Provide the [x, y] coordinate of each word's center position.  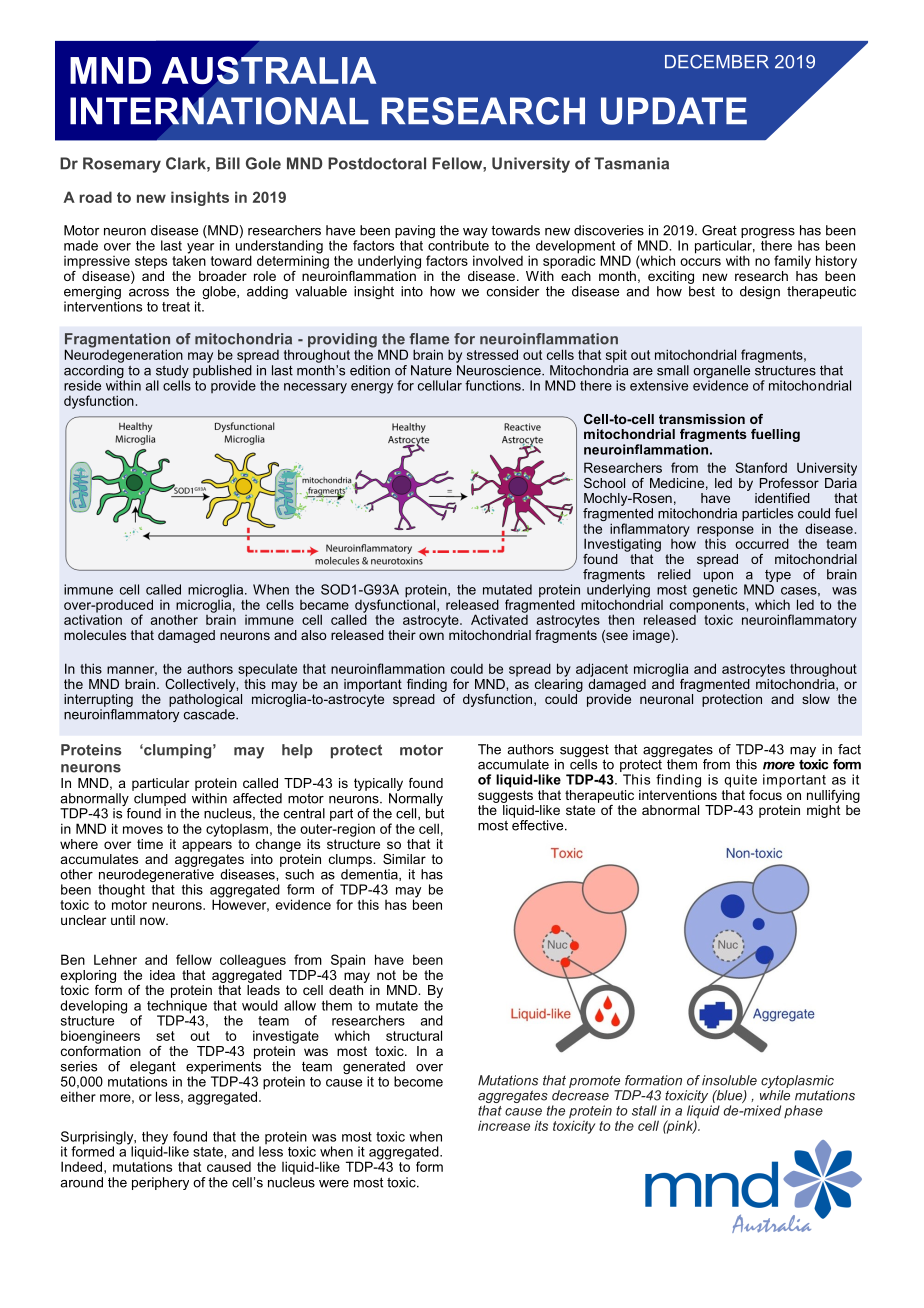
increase [504, 1126]
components [707, 606]
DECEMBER [717, 61]
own [431, 636]
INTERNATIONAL [219, 111]
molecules [95, 635]
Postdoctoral [377, 163]
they [156, 1139]
